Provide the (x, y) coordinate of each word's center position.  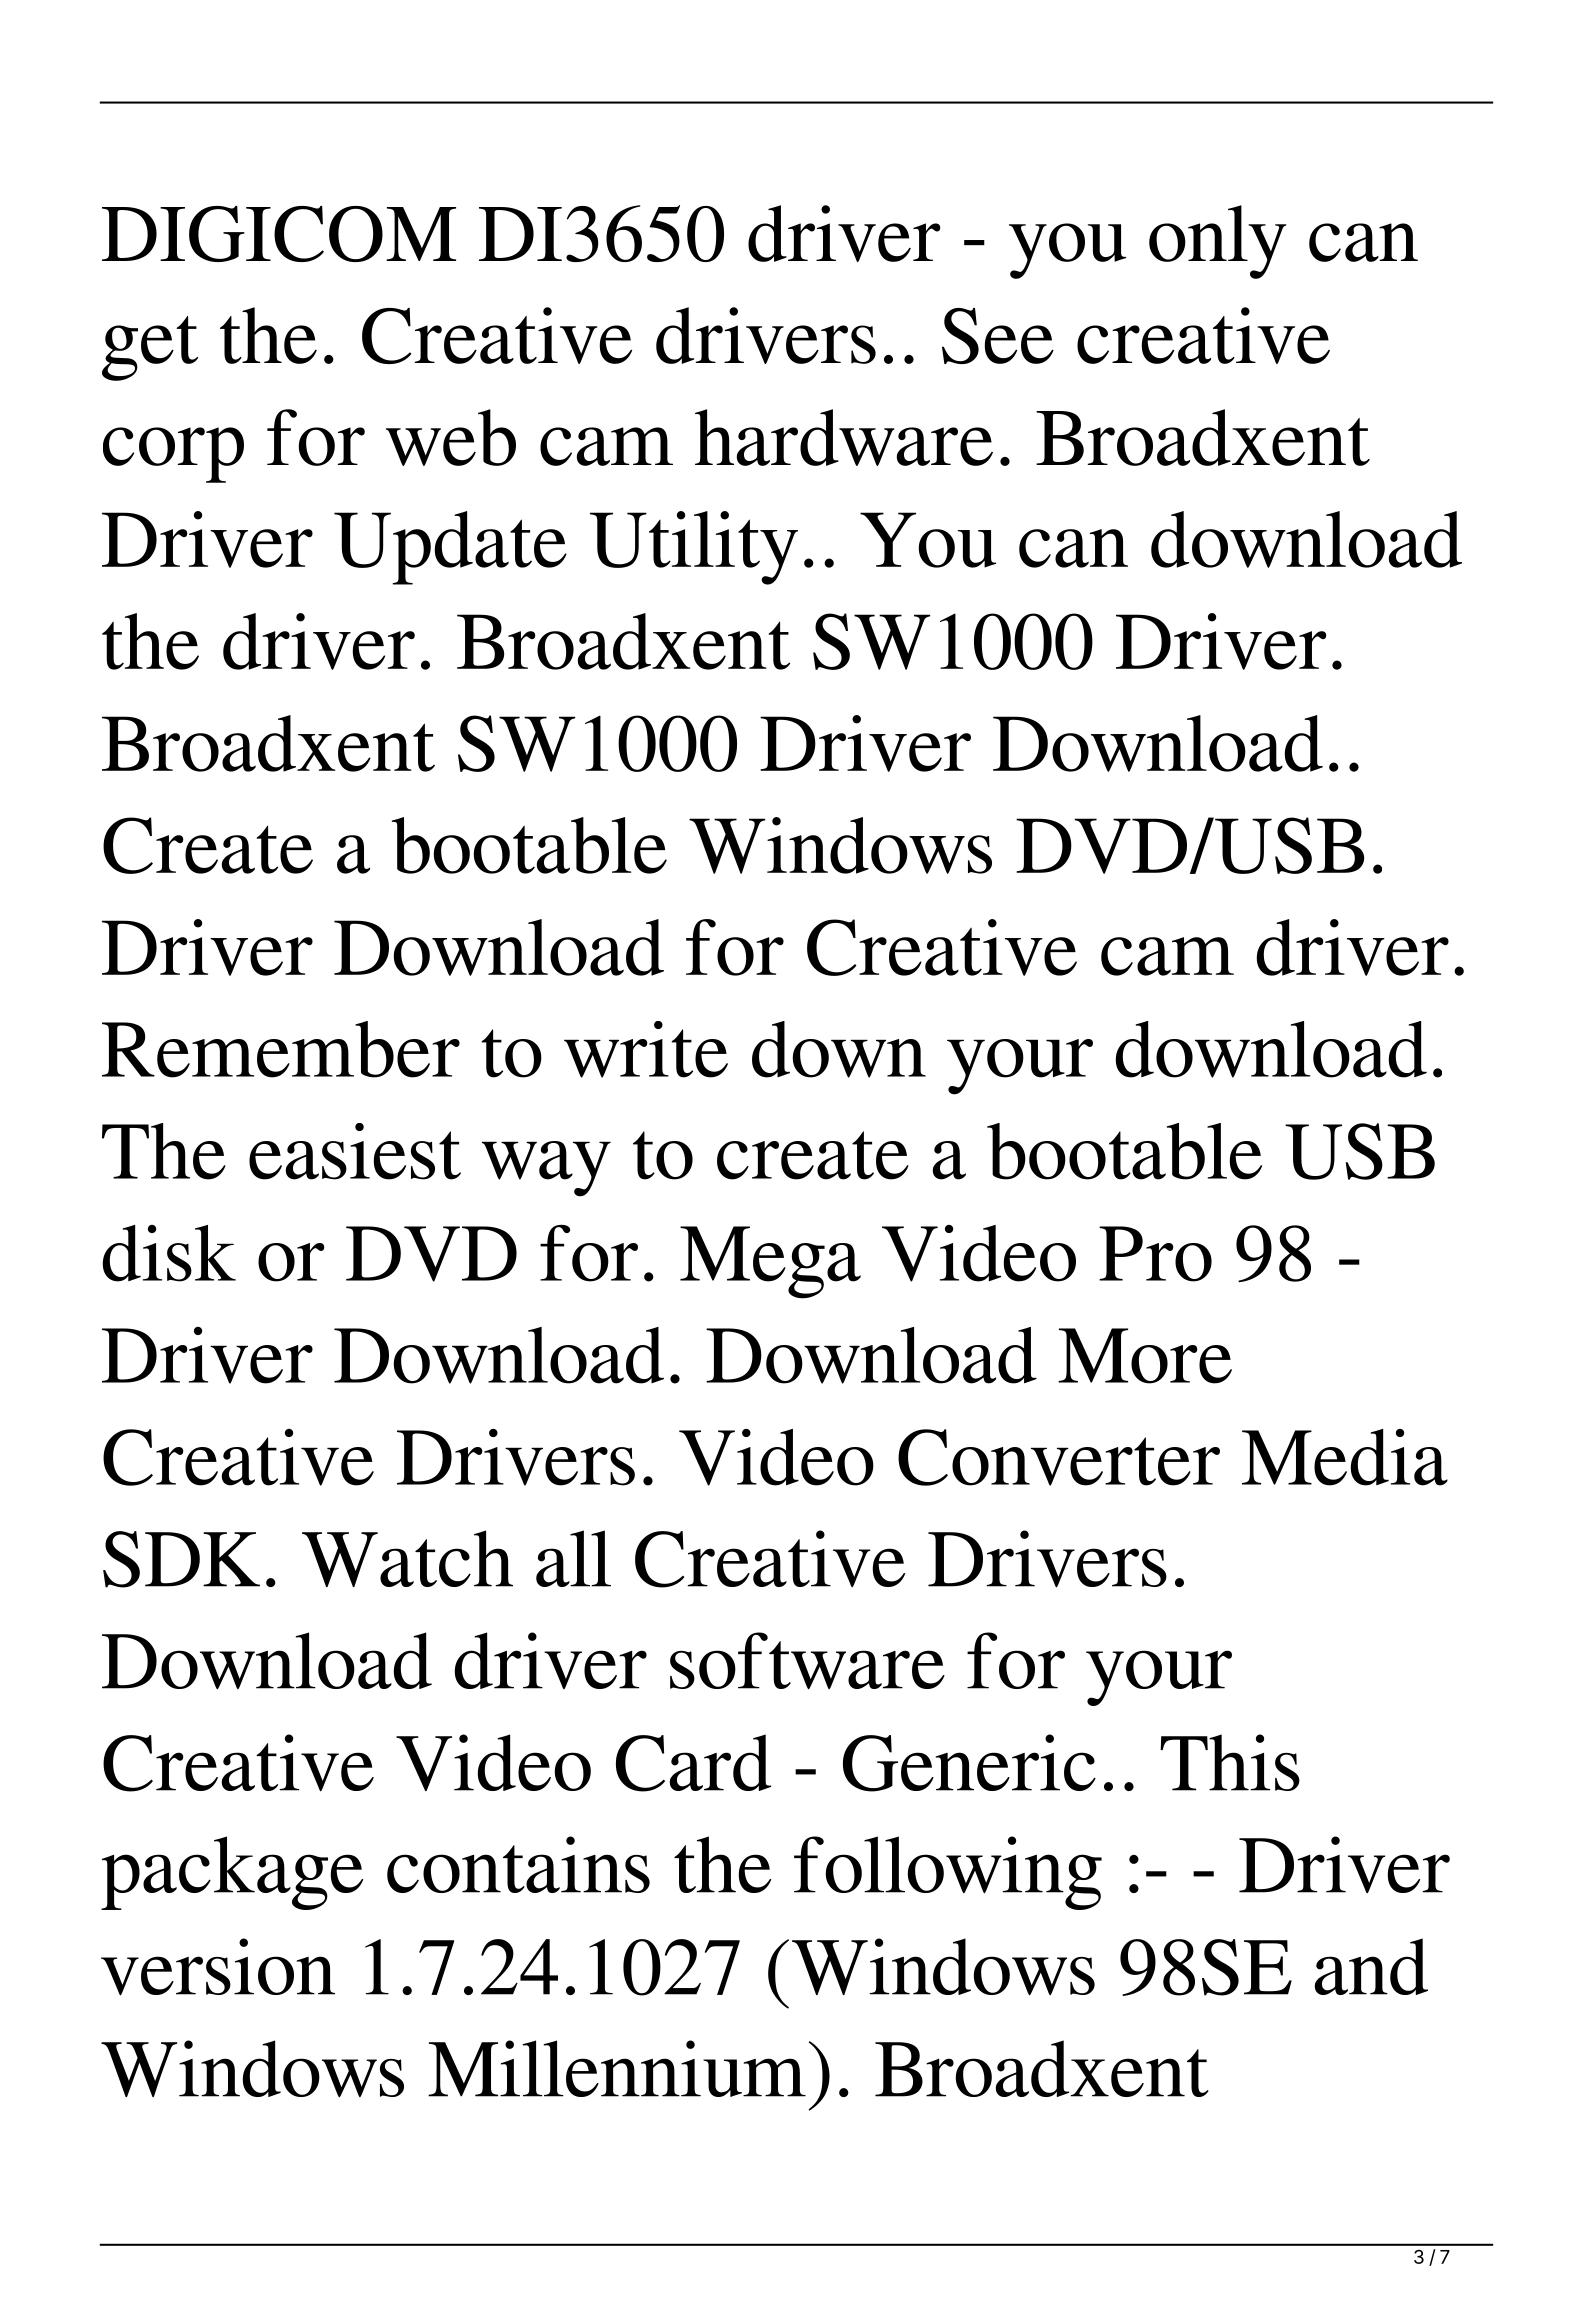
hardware (844, 437)
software (807, 1661)
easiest (355, 1151)
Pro (1155, 1254)
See (998, 336)
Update (450, 548)
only (1217, 242)
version (218, 1967)
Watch (407, 1558)
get (150, 348)
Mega (770, 1262)
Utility (694, 548)
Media (1345, 1457)
